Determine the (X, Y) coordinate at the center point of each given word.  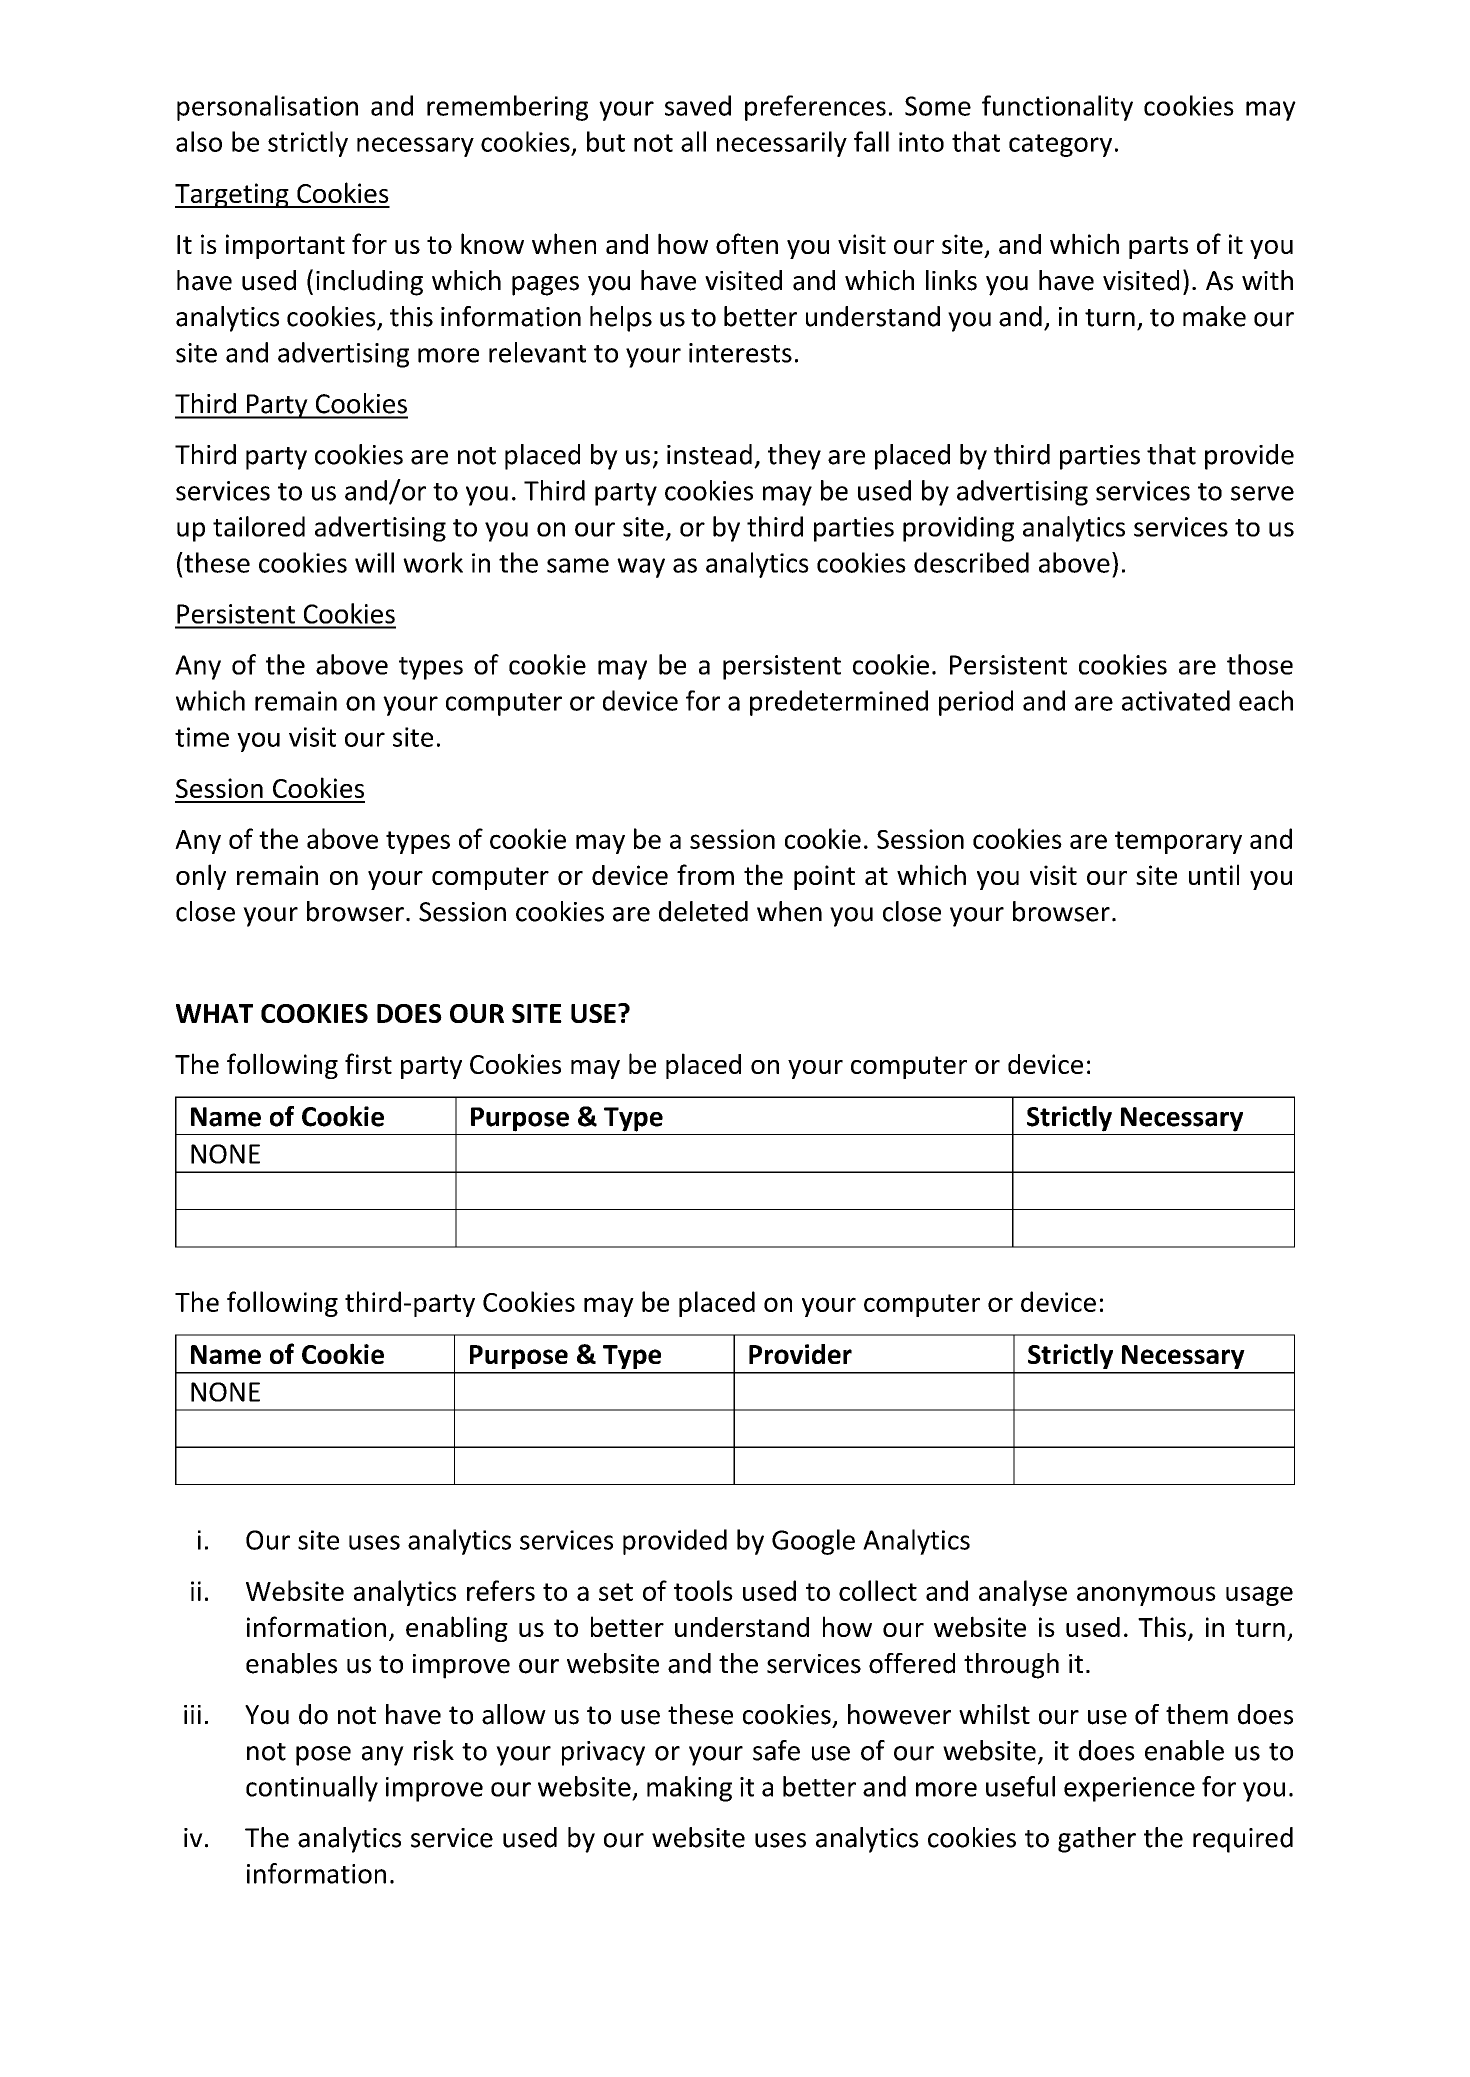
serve (1262, 493)
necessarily (782, 144)
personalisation (267, 108)
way (641, 568)
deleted (703, 911)
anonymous (1146, 1596)
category (1060, 145)
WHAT (214, 1013)
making (689, 1789)
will (374, 562)
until (1214, 874)
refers (501, 1590)
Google (813, 1542)
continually (312, 1789)
